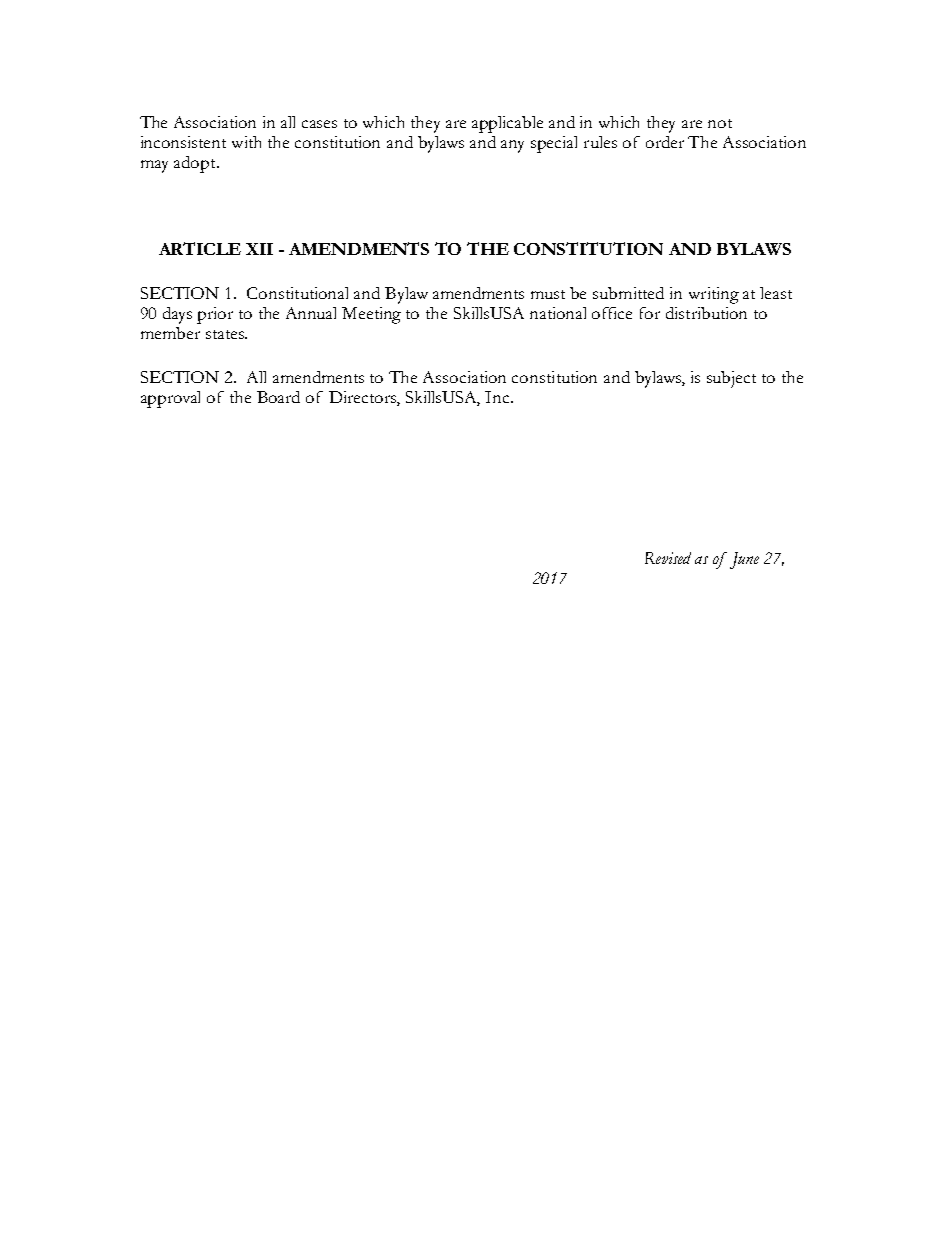 The height and width of the document is (1233, 952). I want to click on distribution, so click(706, 313).
